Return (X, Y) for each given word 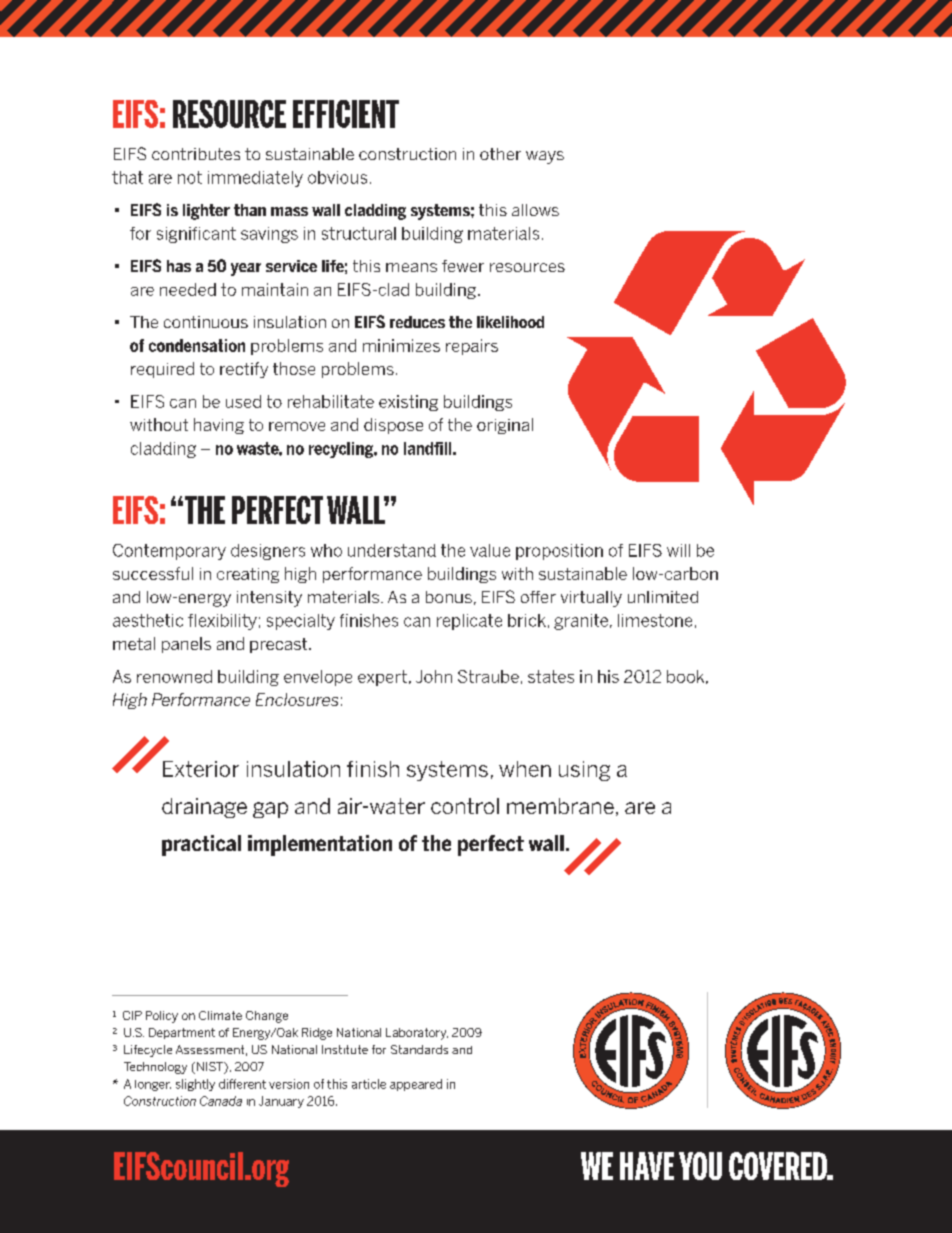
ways (545, 157)
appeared (416, 1085)
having (219, 426)
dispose (393, 426)
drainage (204, 808)
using (584, 771)
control (465, 806)
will (678, 550)
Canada (221, 1101)
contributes (196, 154)
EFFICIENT (346, 114)
